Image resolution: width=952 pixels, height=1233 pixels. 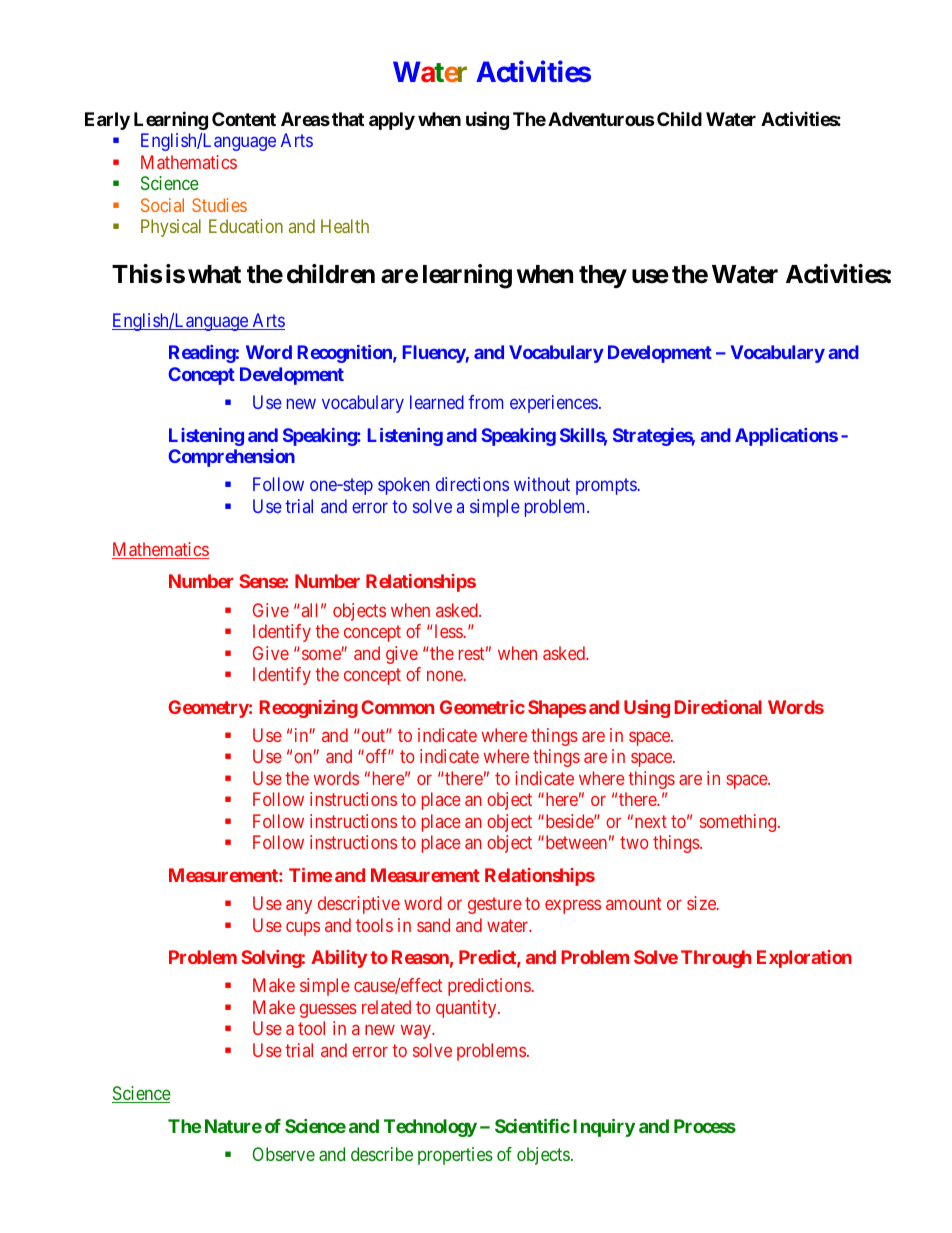 What do you see at coordinates (634, 843) in the image?
I see `two` at bounding box center [634, 843].
